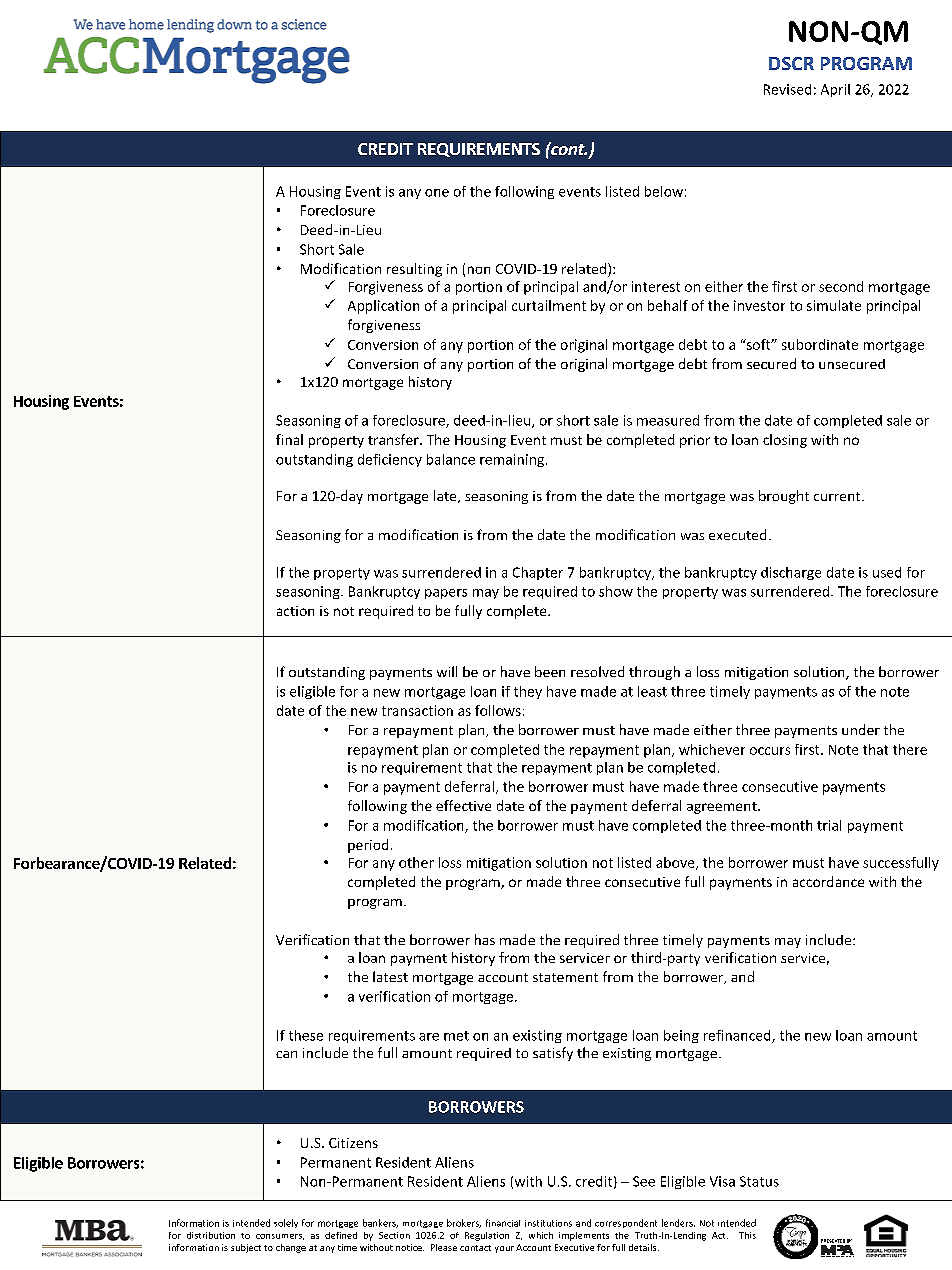 The height and width of the screenshot is (1270, 952). What do you see at coordinates (759, 1181) in the screenshot?
I see `Status` at bounding box center [759, 1181].
